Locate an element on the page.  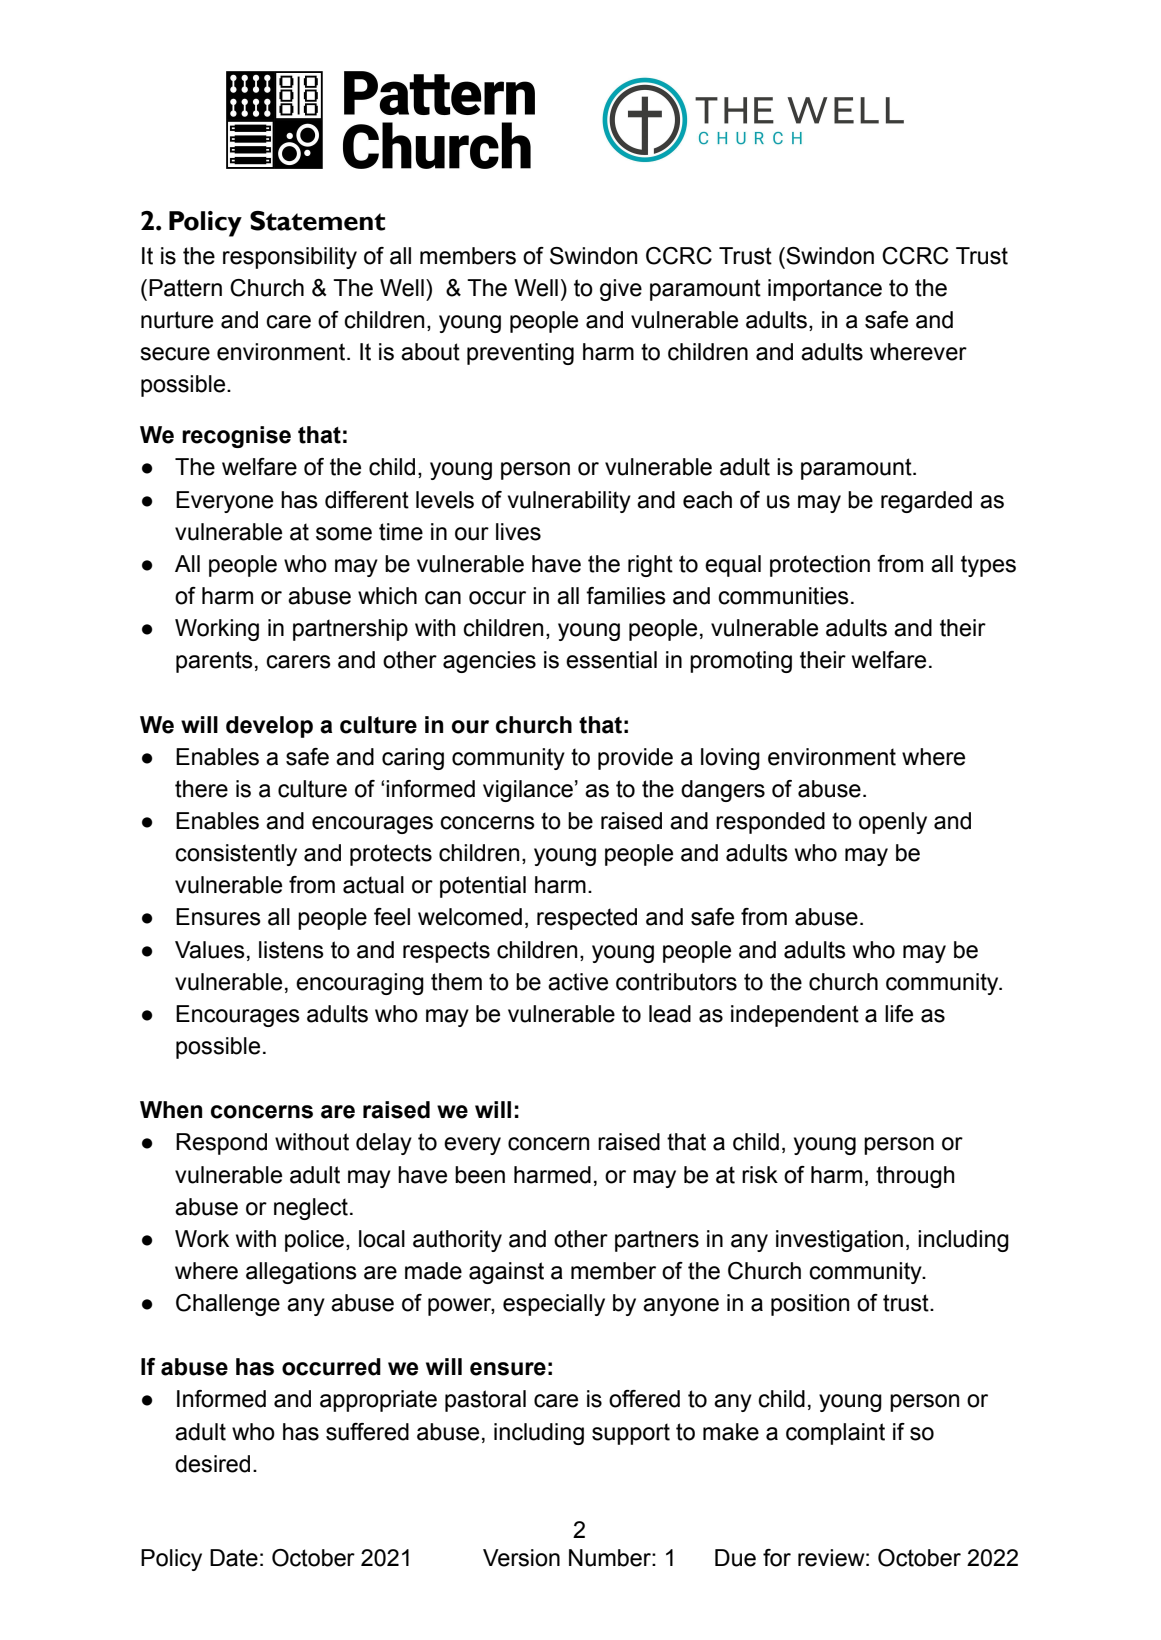
consistently is located at coordinates (236, 855).
